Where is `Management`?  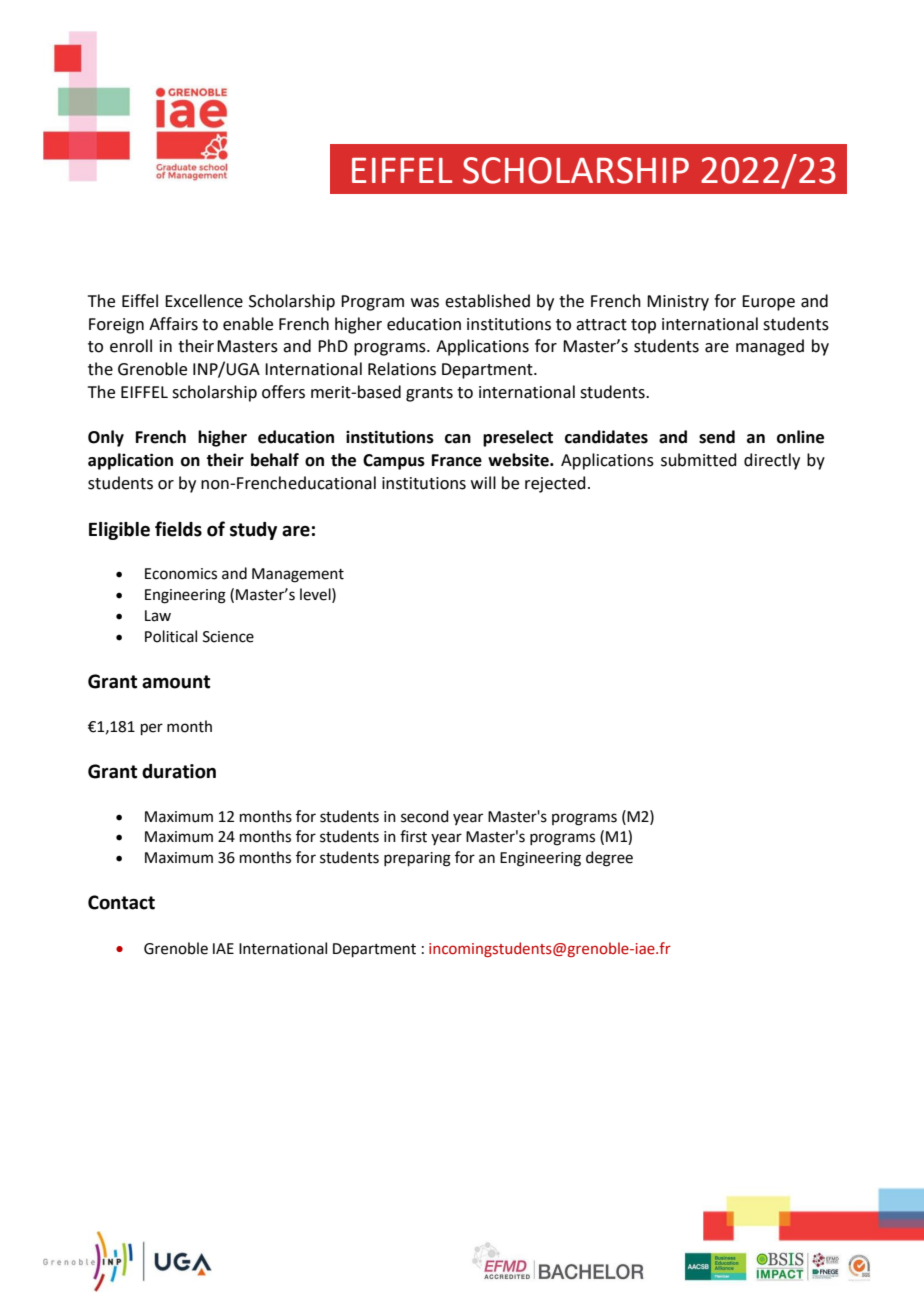 Management is located at coordinates (298, 575).
